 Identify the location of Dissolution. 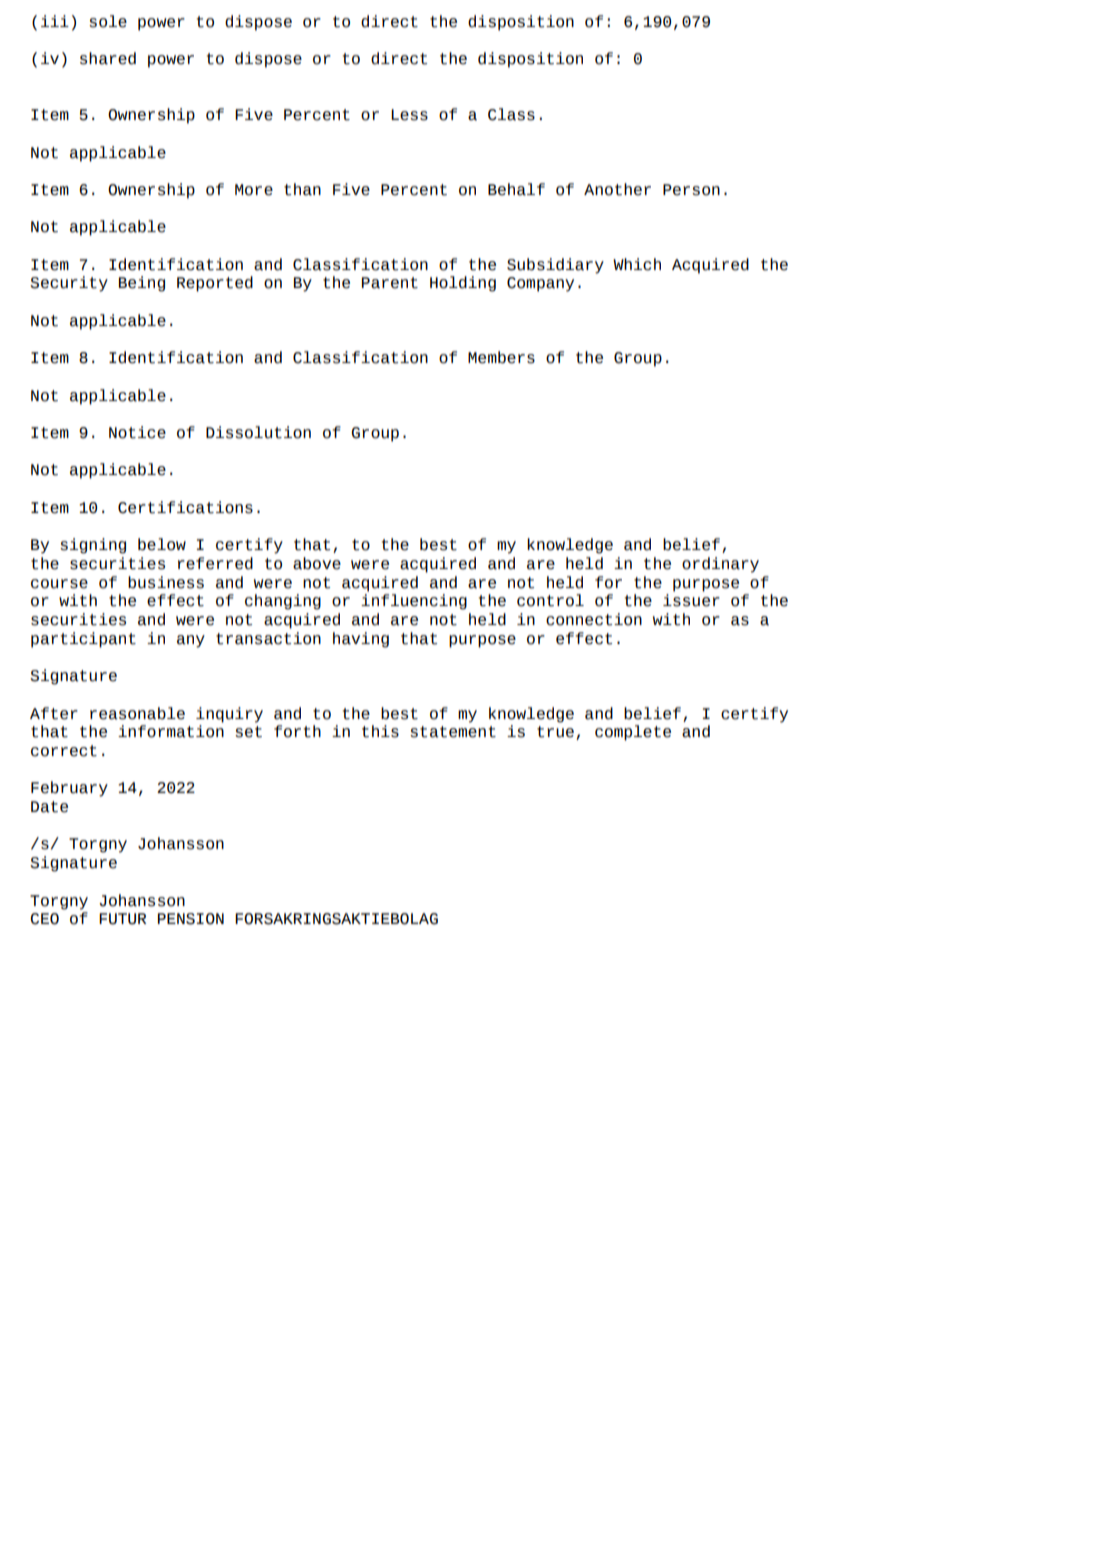
(258, 432).
